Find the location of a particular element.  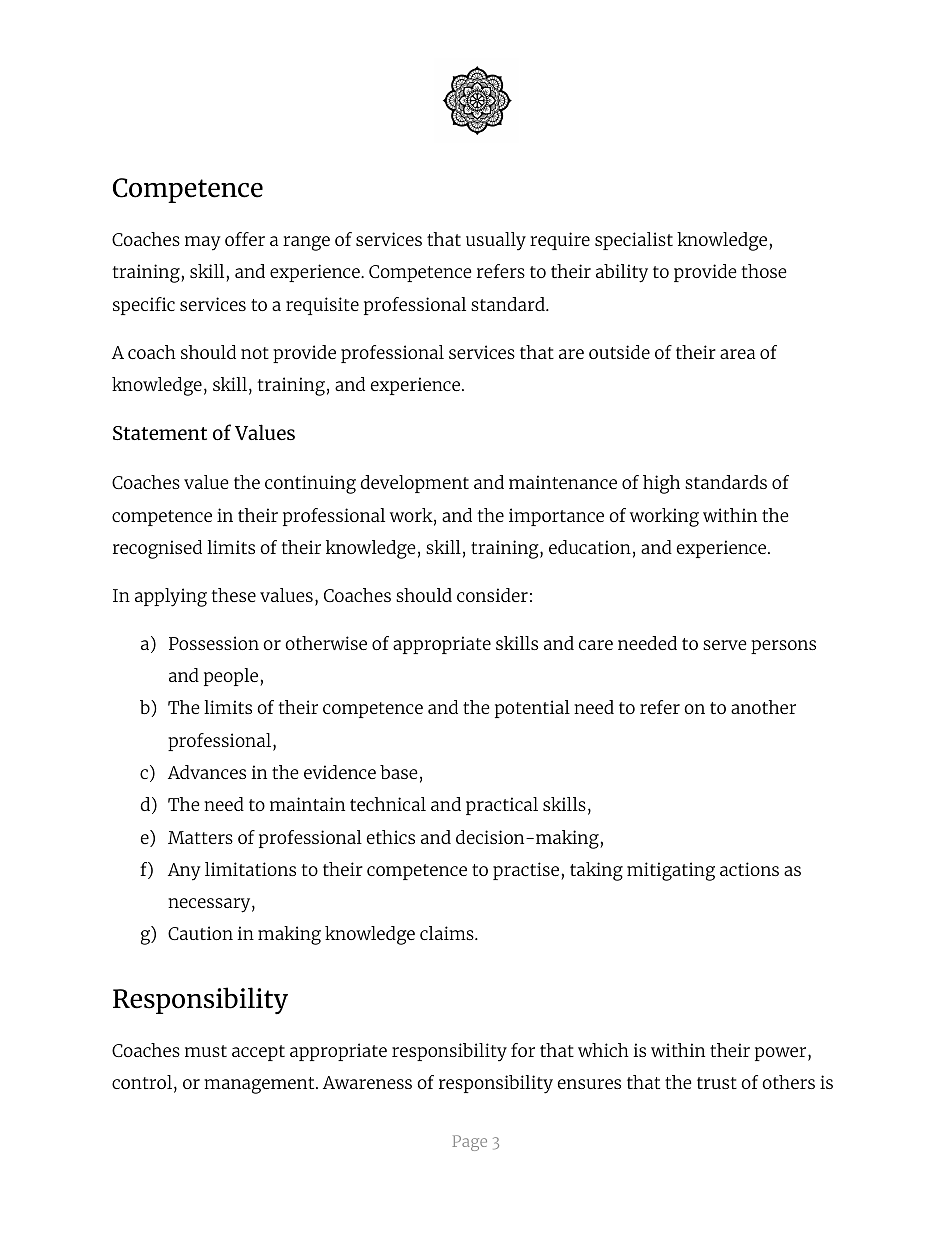

people is located at coordinates (232, 677).
